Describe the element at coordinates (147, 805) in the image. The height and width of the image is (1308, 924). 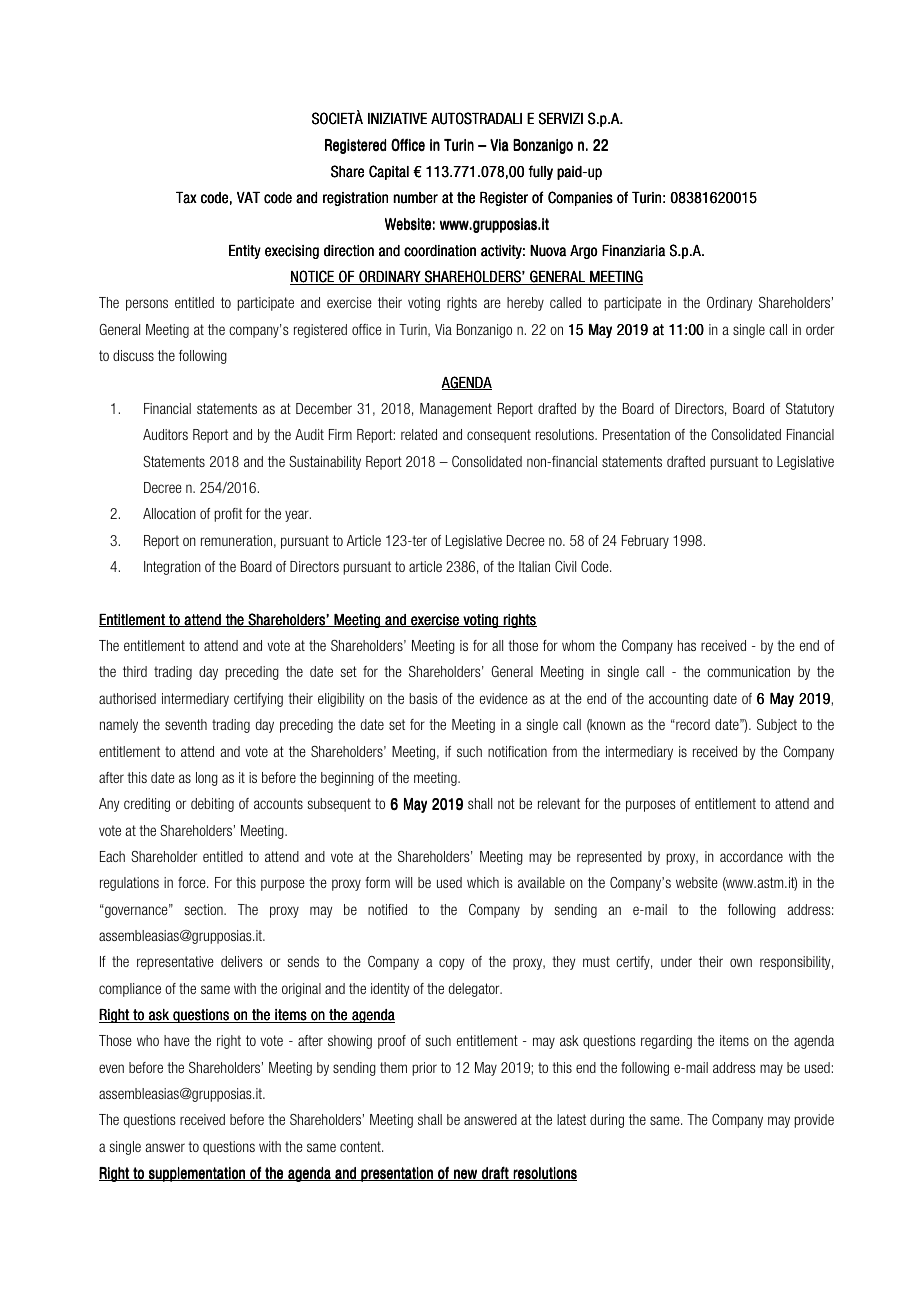
I see `crediting` at that location.
